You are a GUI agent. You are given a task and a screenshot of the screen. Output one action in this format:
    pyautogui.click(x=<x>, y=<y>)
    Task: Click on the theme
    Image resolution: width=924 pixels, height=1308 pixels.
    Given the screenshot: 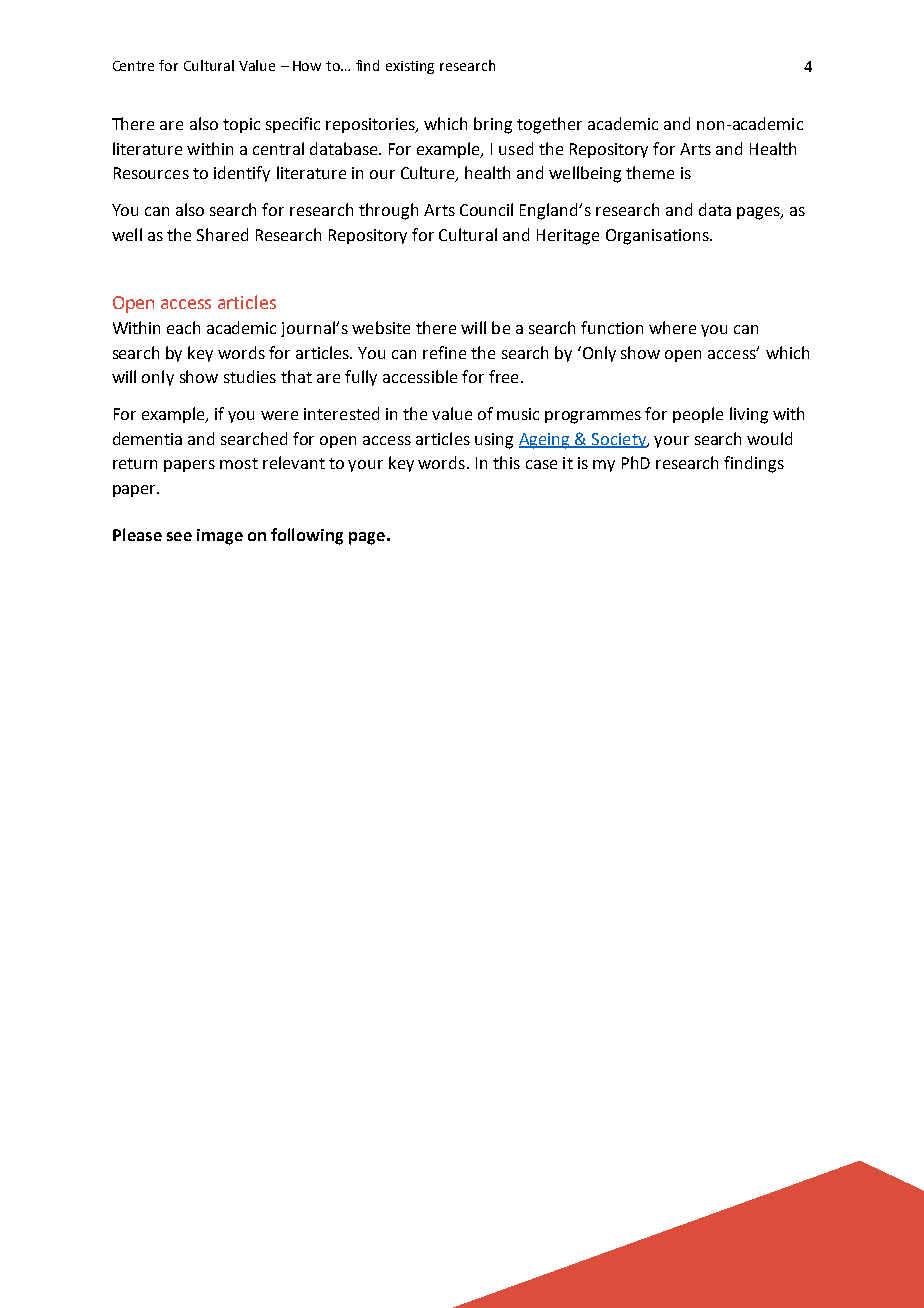 What is the action you would take?
    pyautogui.click(x=650, y=172)
